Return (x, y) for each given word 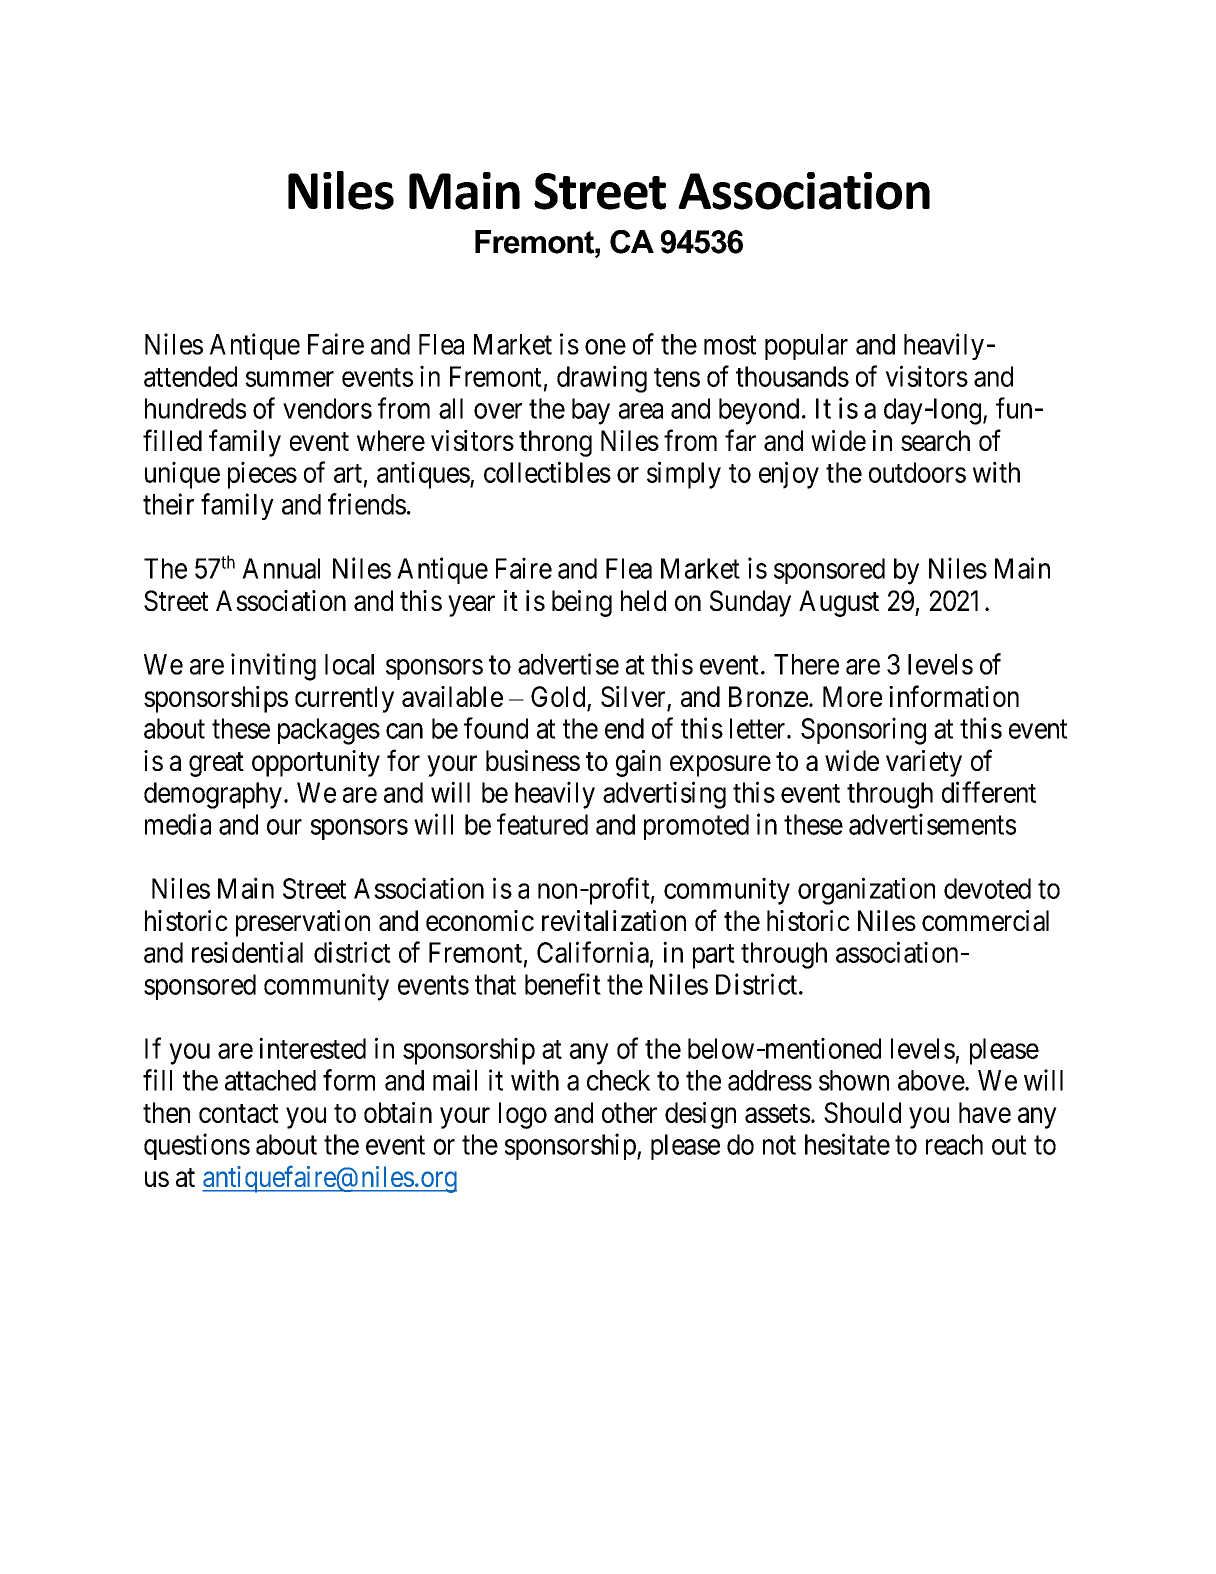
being (582, 603)
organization (866, 891)
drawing (602, 379)
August (839, 603)
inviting (273, 667)
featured (542, 824)
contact (239, 1113)
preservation (303, 923)
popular (806, 347)
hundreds (195, 408)
